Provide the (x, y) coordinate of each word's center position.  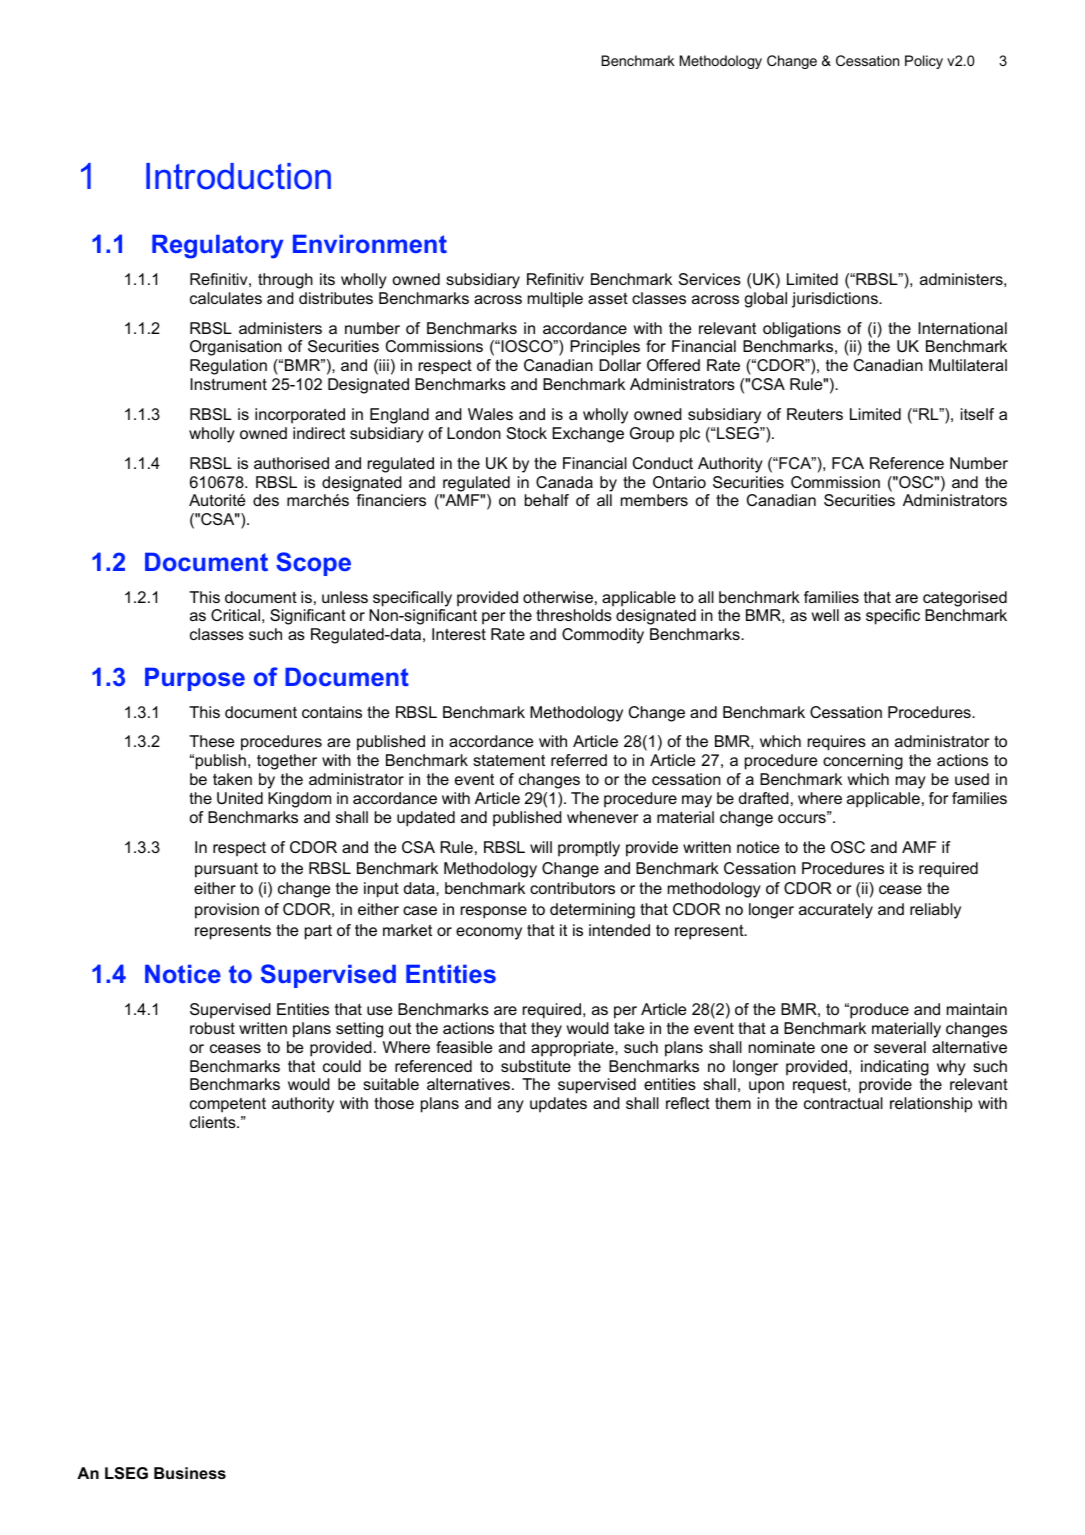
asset (608, 298)
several (900, 1047)
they (546, 1030)
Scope (313, 564)
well (825, 615)
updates (558, 1105)
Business (190, 1473)
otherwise (558, 597)
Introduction (238, 176)
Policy (924, 62)
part (318, 932)
